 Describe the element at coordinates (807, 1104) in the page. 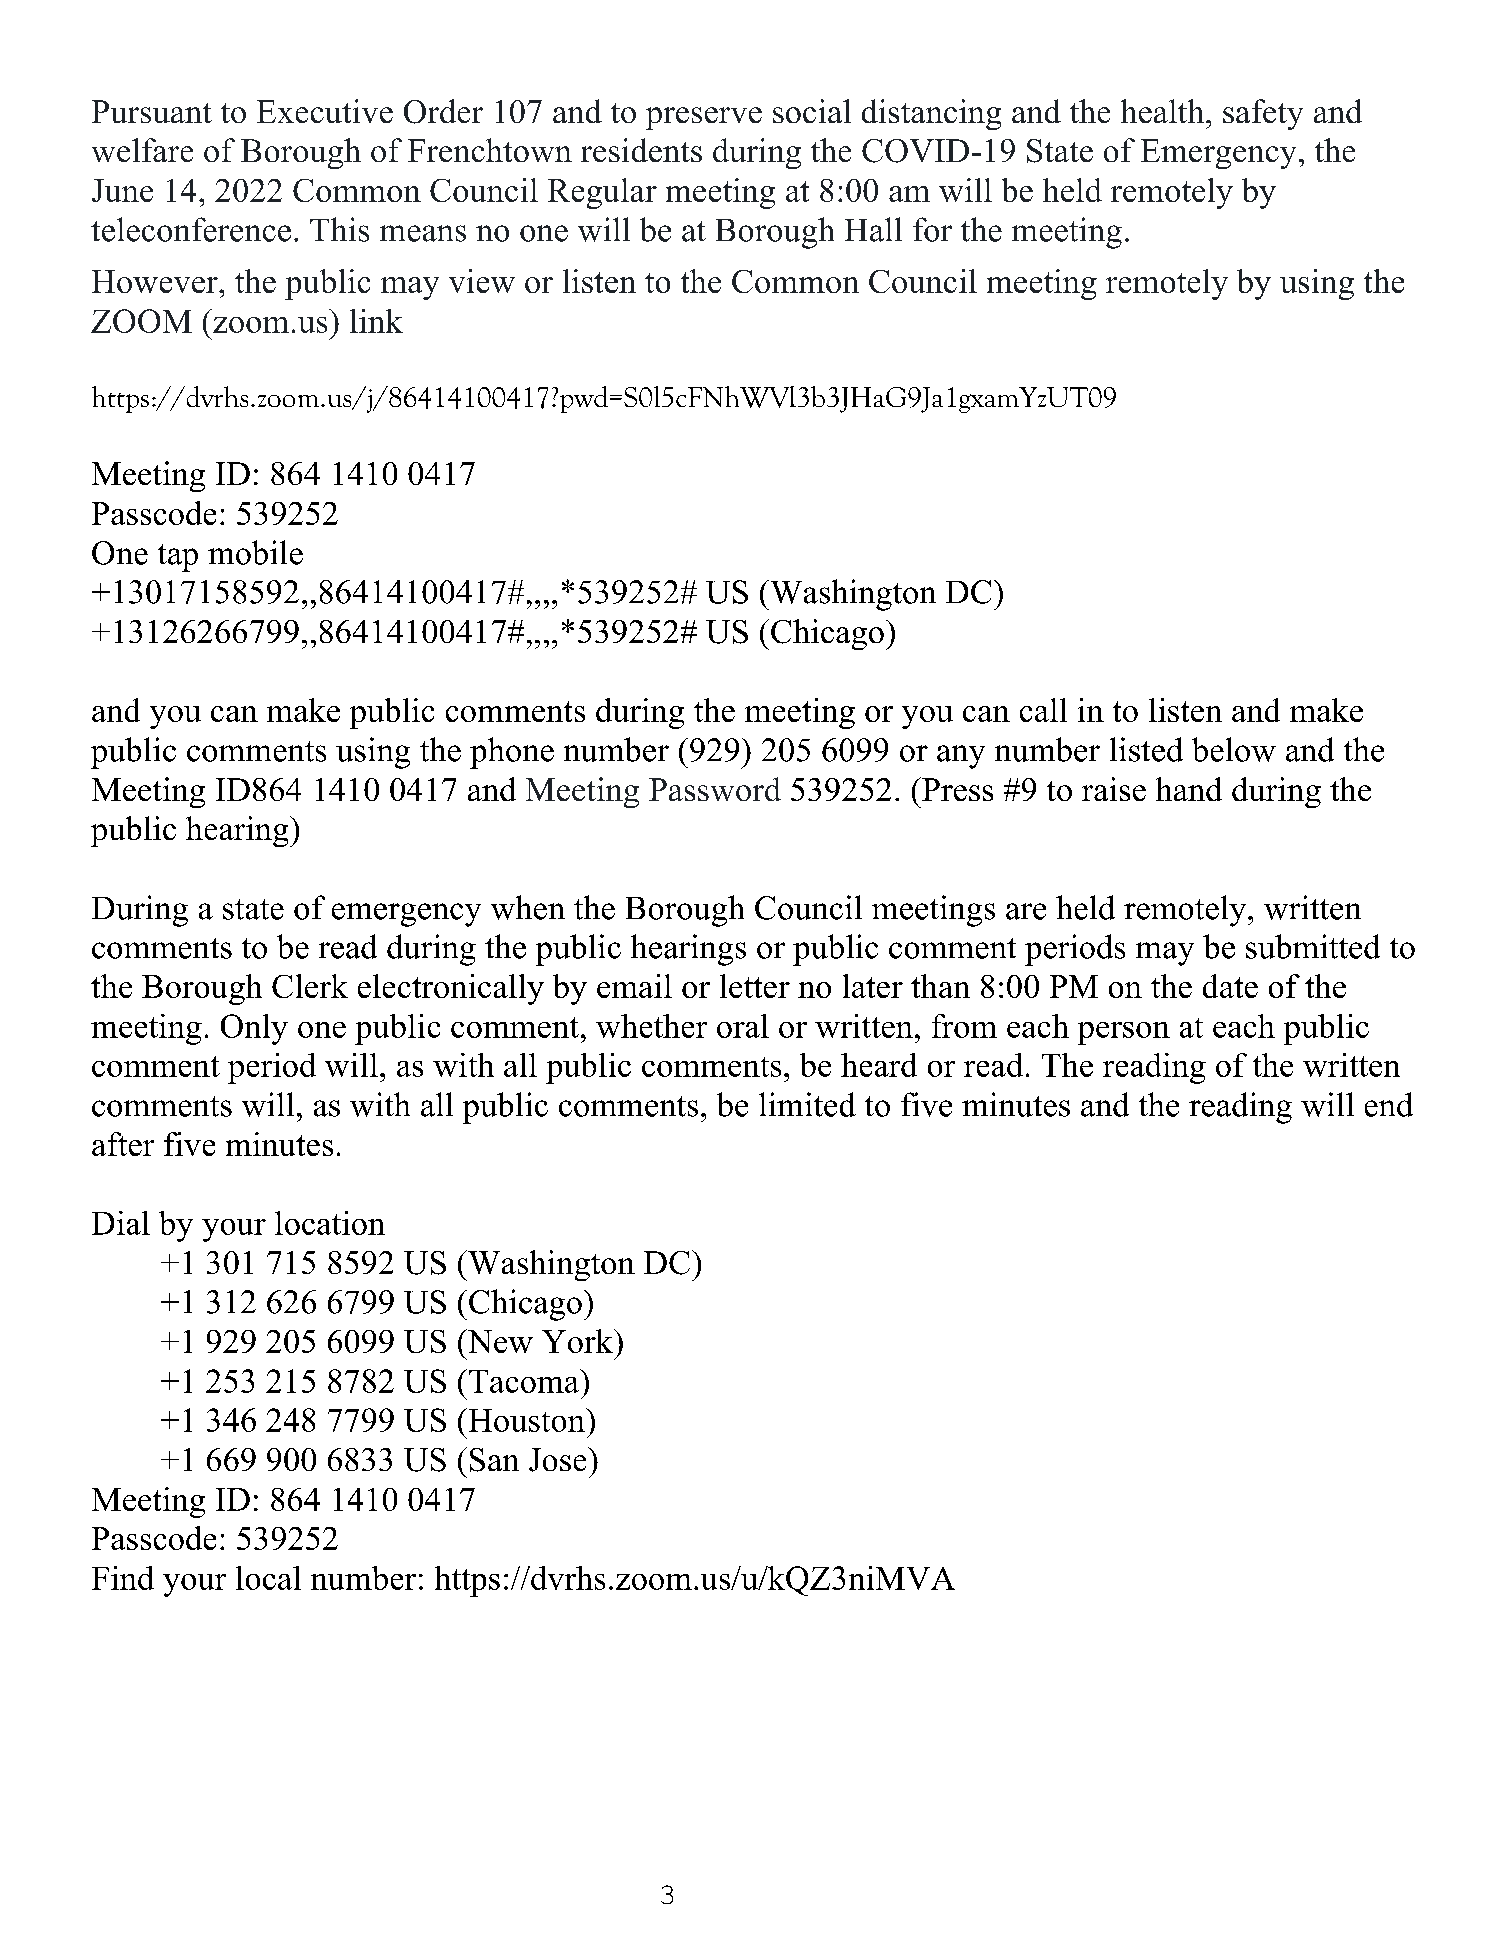

I see `limited` at that location.
